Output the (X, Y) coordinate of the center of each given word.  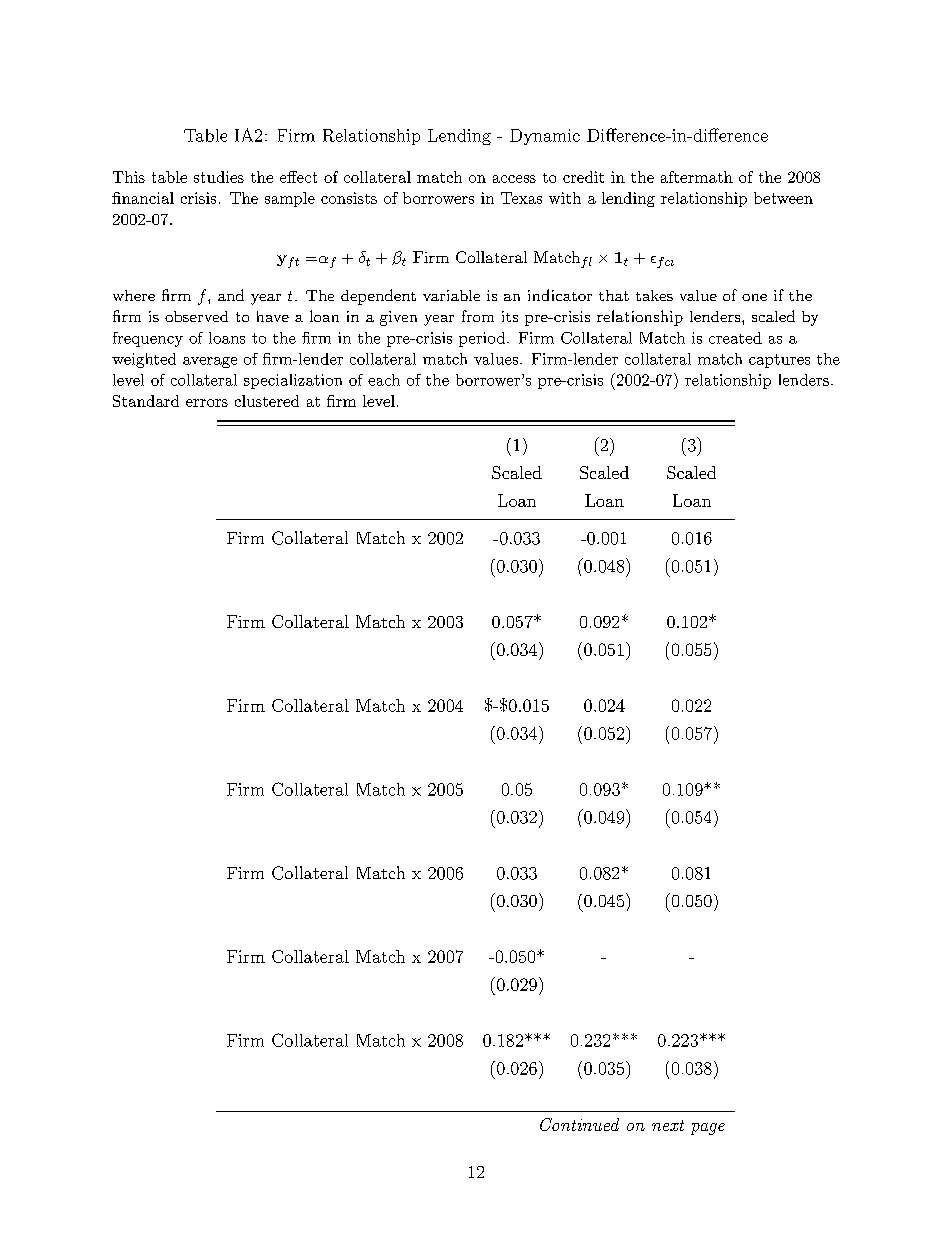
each (384, 380)
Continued (579, 1124)
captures (779, 361)
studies (219, 177)
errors (207, 403)
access (514, 179)
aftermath (697, 177)
